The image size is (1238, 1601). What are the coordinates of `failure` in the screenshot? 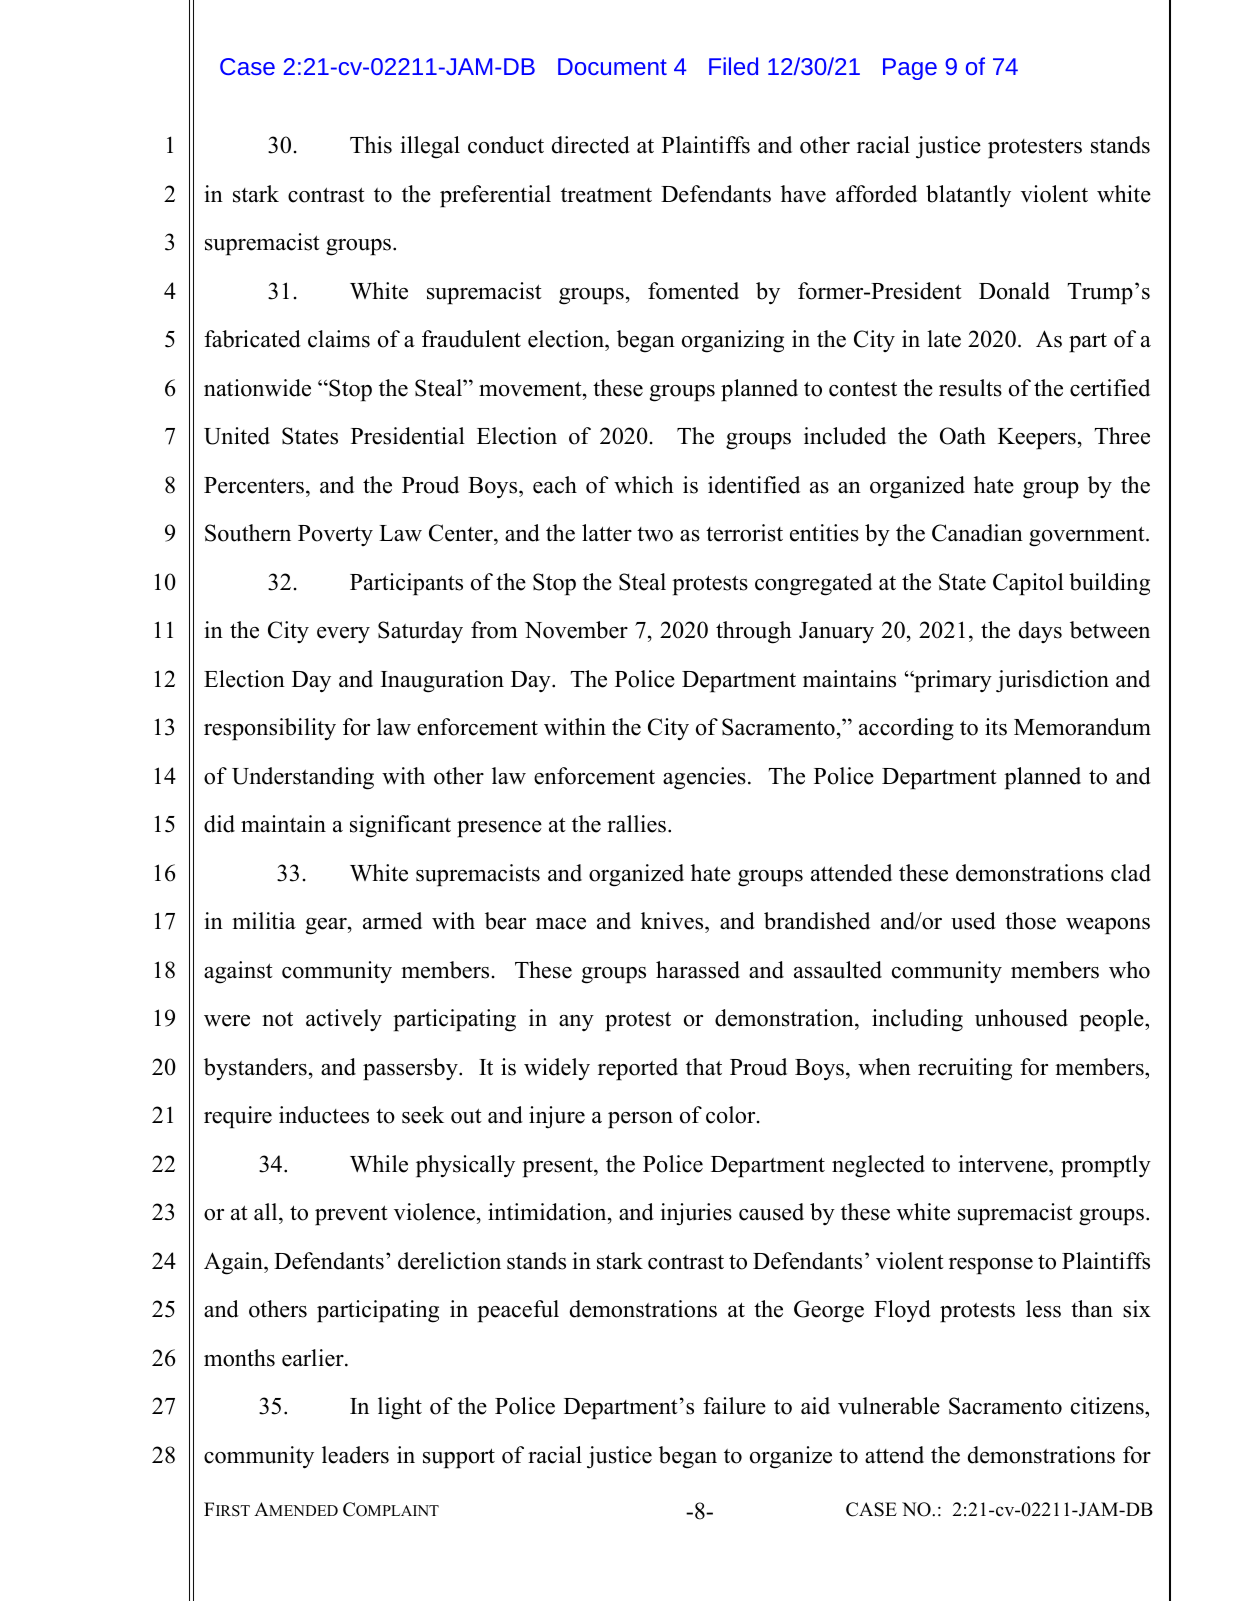 It's located at (734, 1406).
